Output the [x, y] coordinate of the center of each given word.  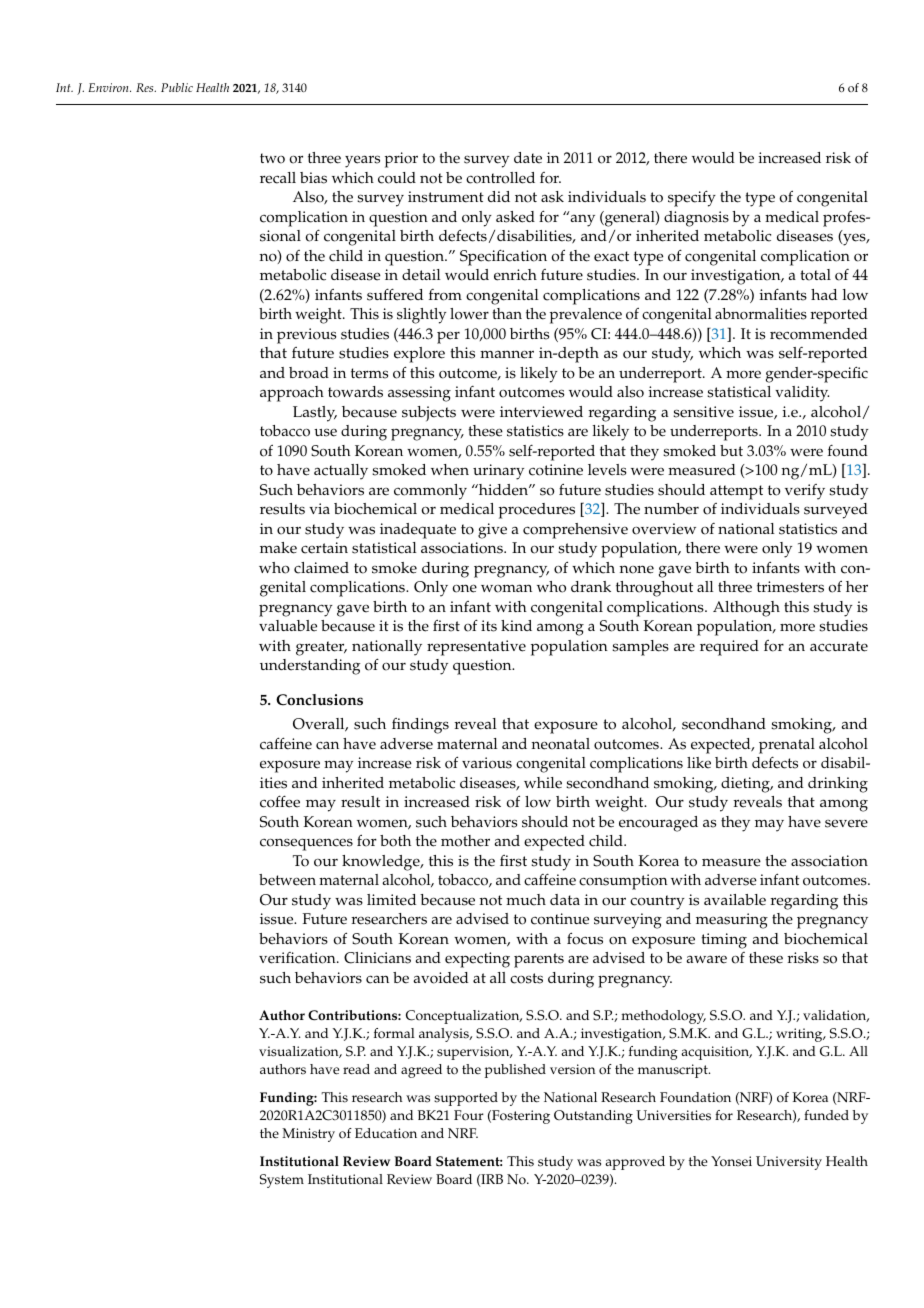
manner [507, 354]
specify [692, 198]
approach [292, 394]
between [287, 880]
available [735, 900]
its [489, 626]
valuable [288, 626]
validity [802, 394]
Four [469, 1115]
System [282, 1181]
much [526, 900]
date [528, 158]
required [729, 648]
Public [177, 87]
